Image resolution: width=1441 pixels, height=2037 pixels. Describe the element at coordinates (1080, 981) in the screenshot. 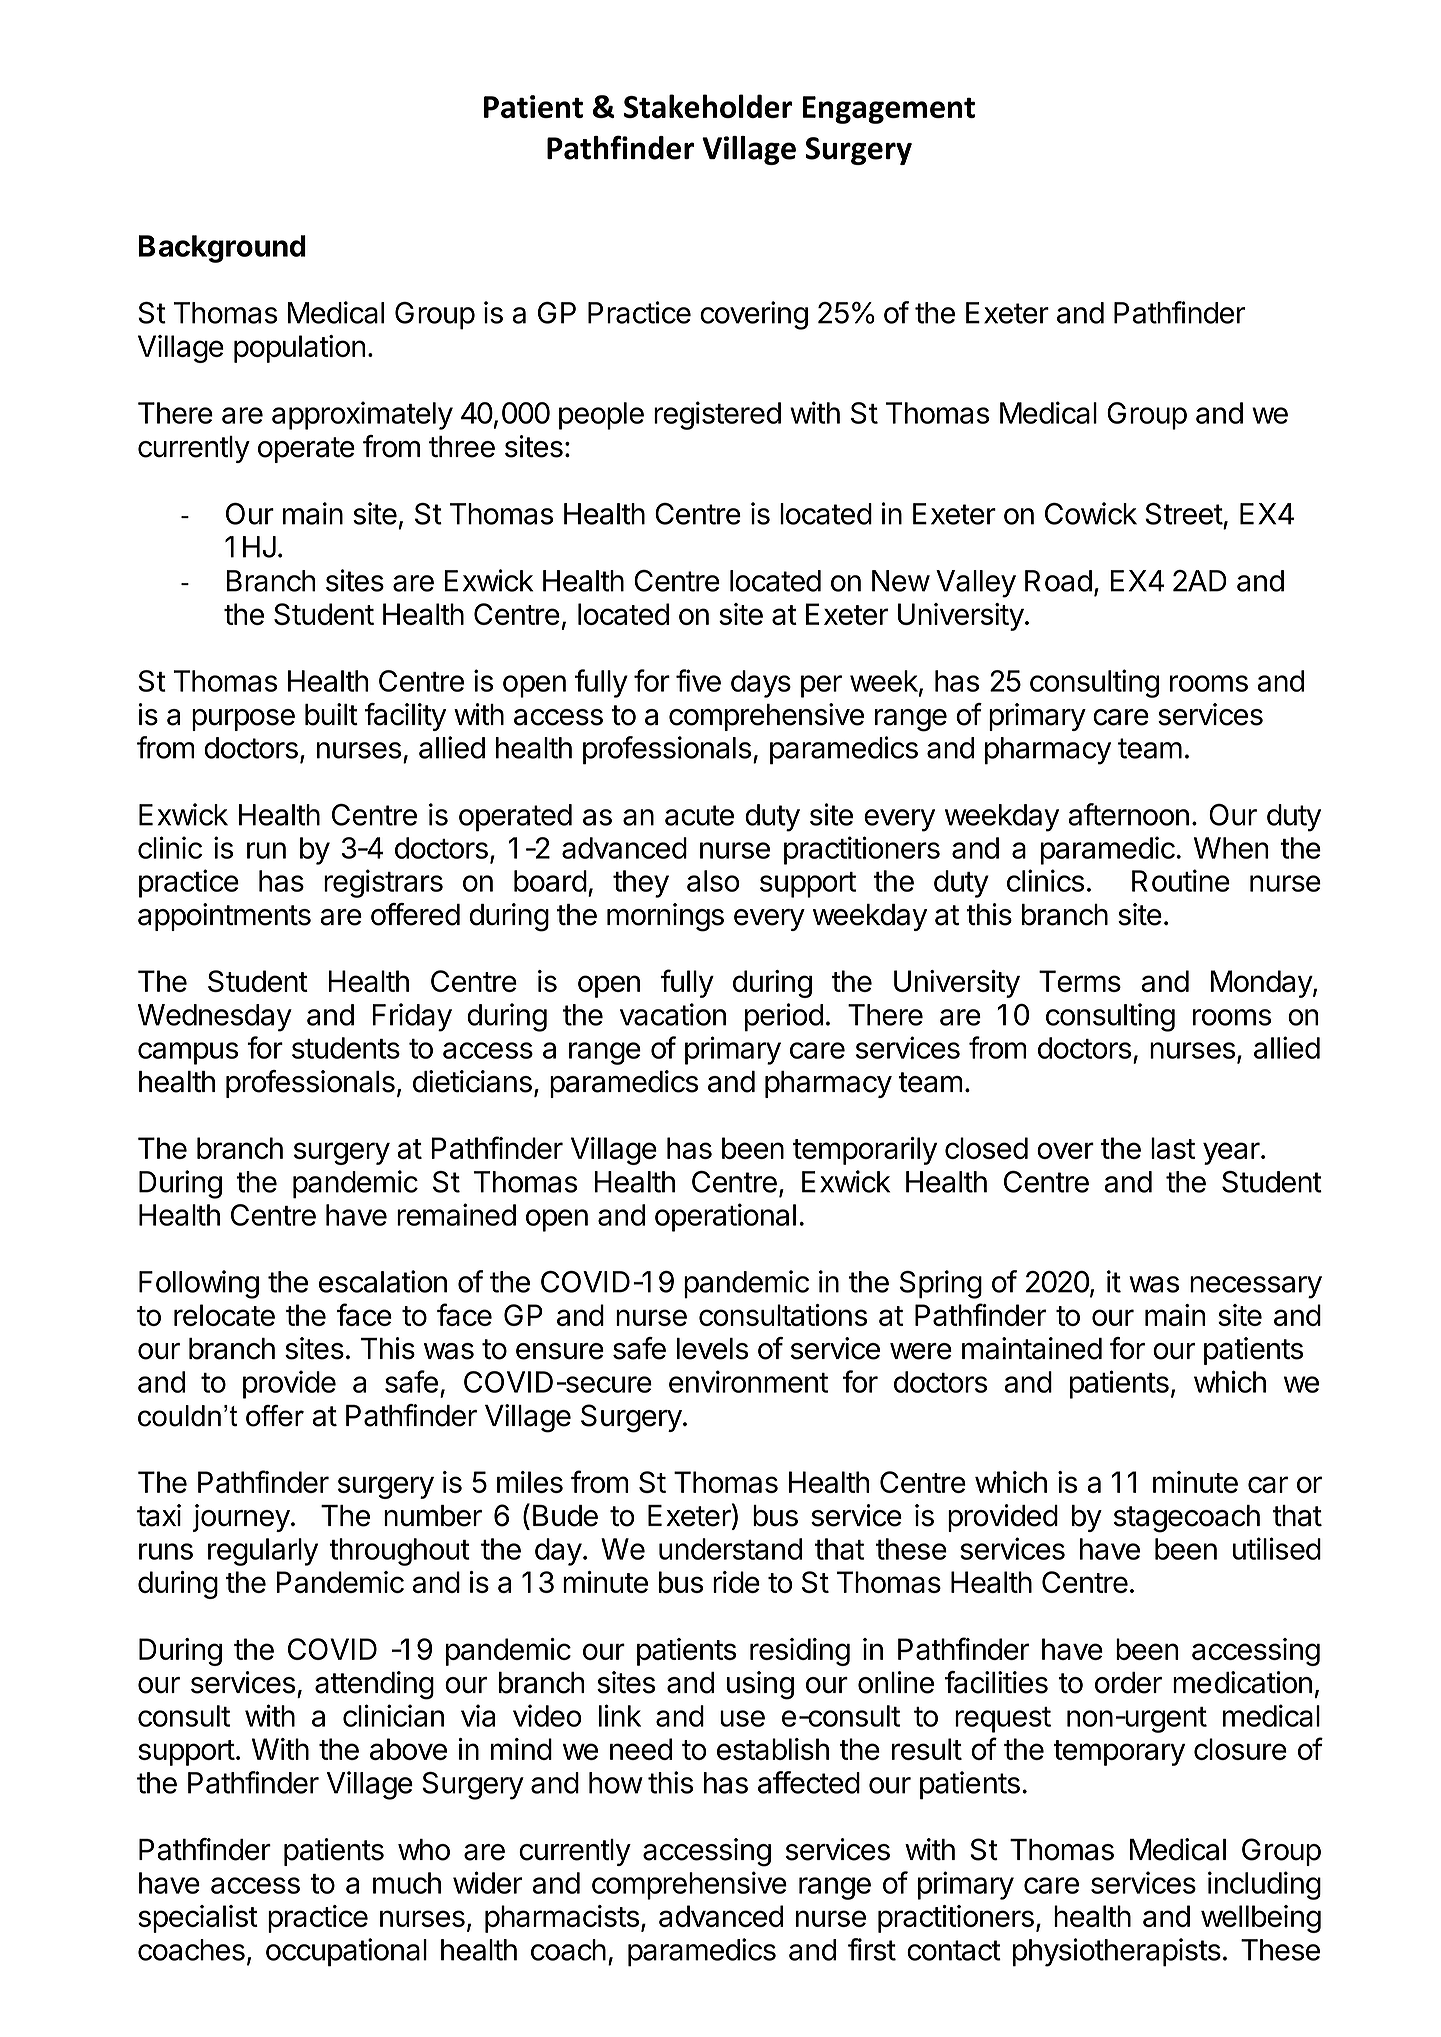

I see `Terms` at that location.
